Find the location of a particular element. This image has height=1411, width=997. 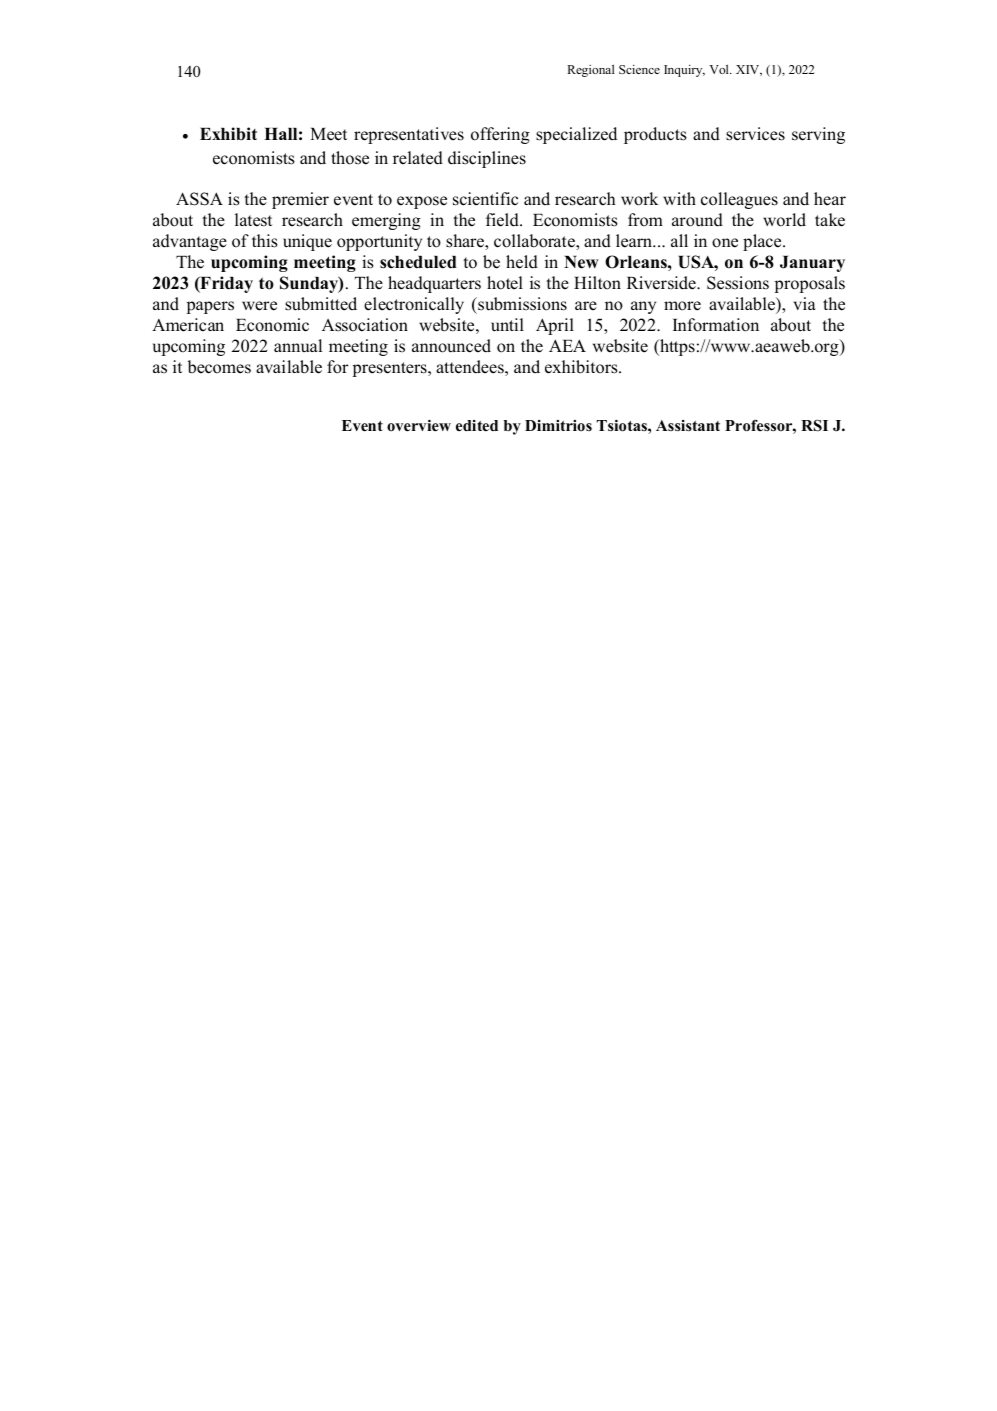

overview is located at coordinates (419, 425).
